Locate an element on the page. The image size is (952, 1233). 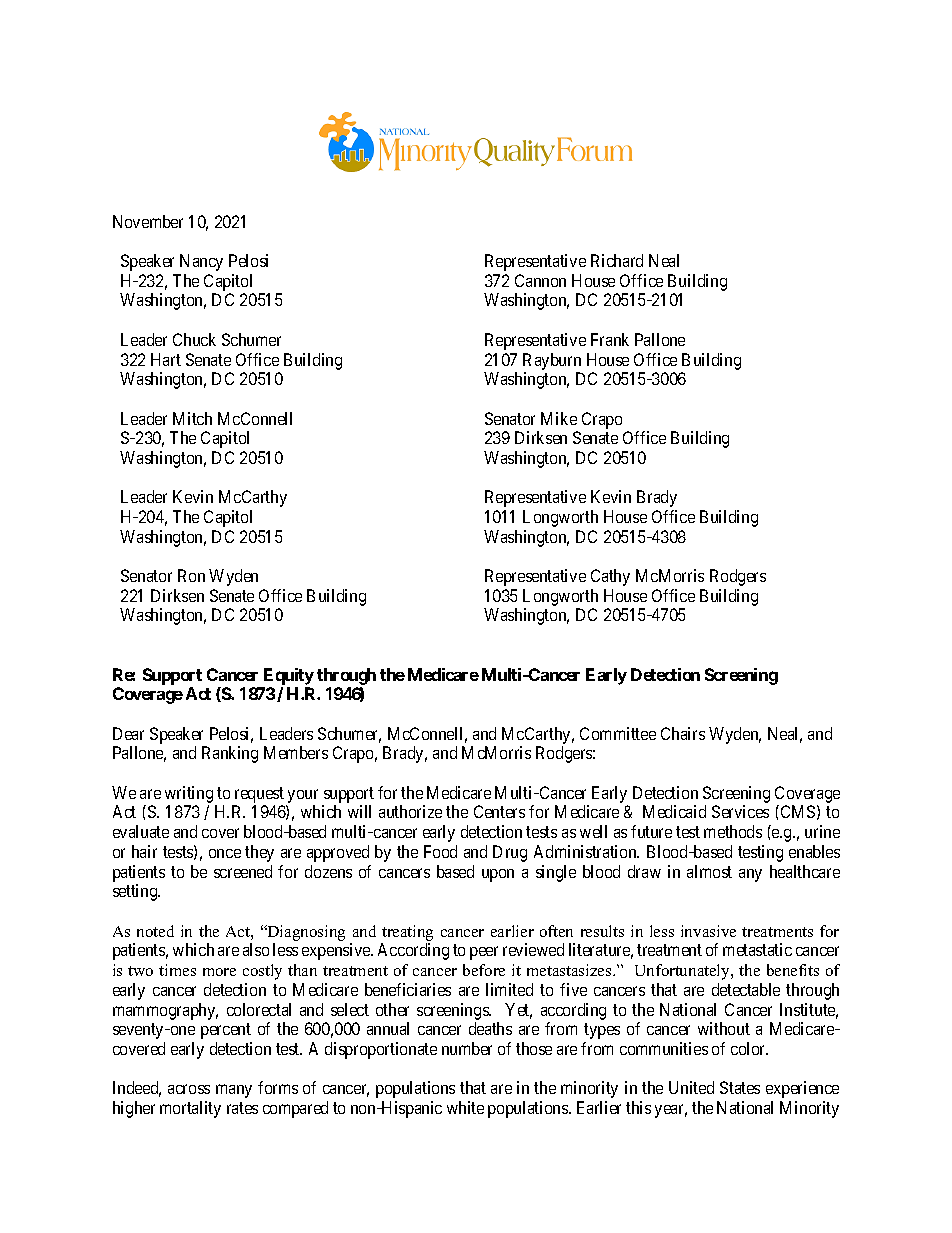
Richard is located at coordinates (617, 260).
